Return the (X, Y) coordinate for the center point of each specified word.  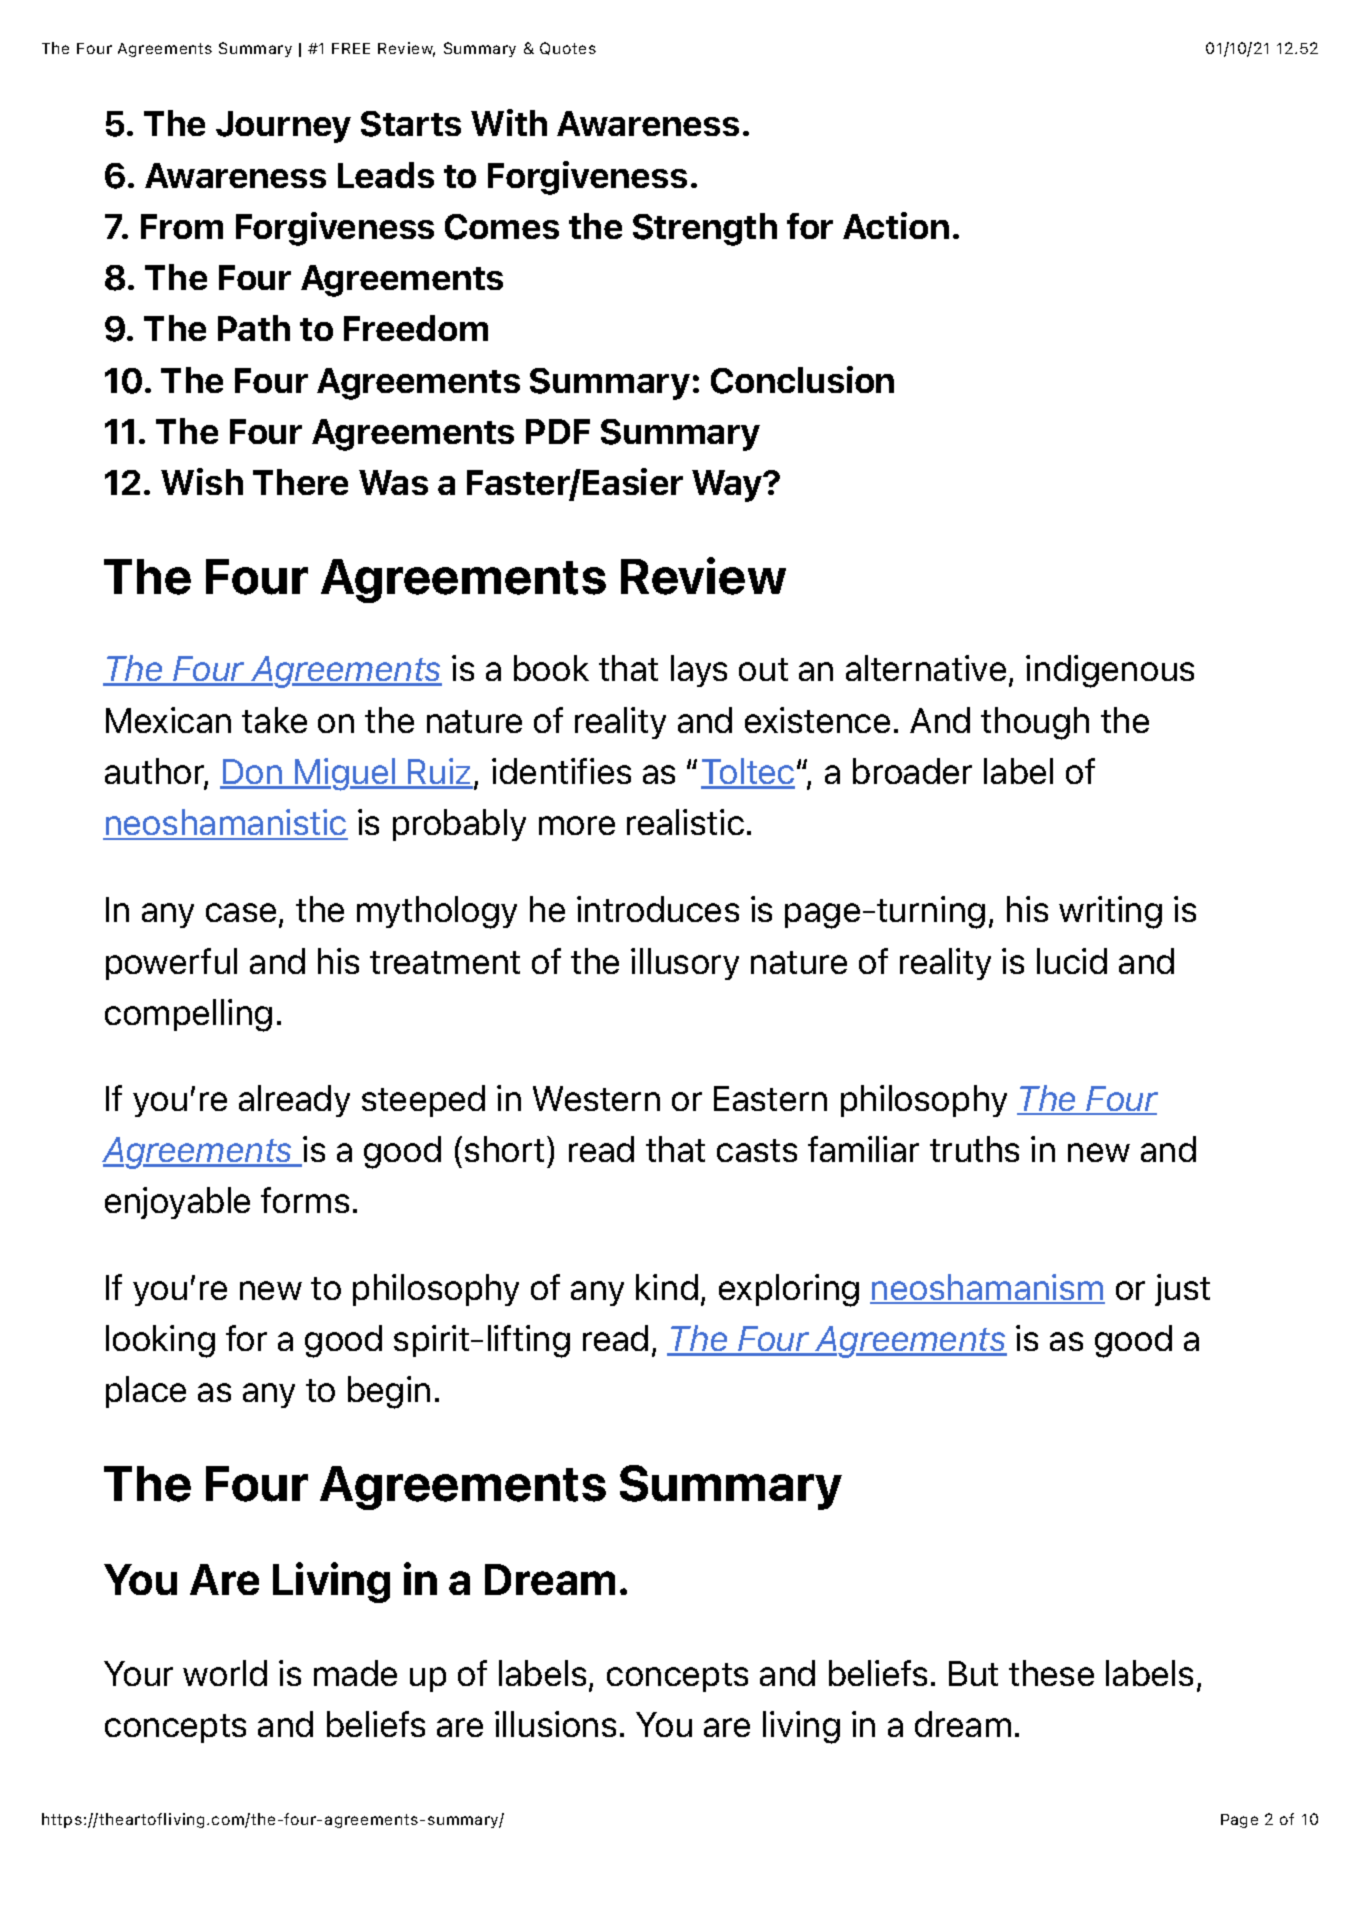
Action (896, 225)
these (1051, 1673)
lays (699, 671)
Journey (283, 127)
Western (596, 1098)
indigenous (1110, 671)
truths (974, 1149)
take (274, 720)
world (225, 1673)
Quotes (568, 48)
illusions (555, 1724)
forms (305, 1200)
